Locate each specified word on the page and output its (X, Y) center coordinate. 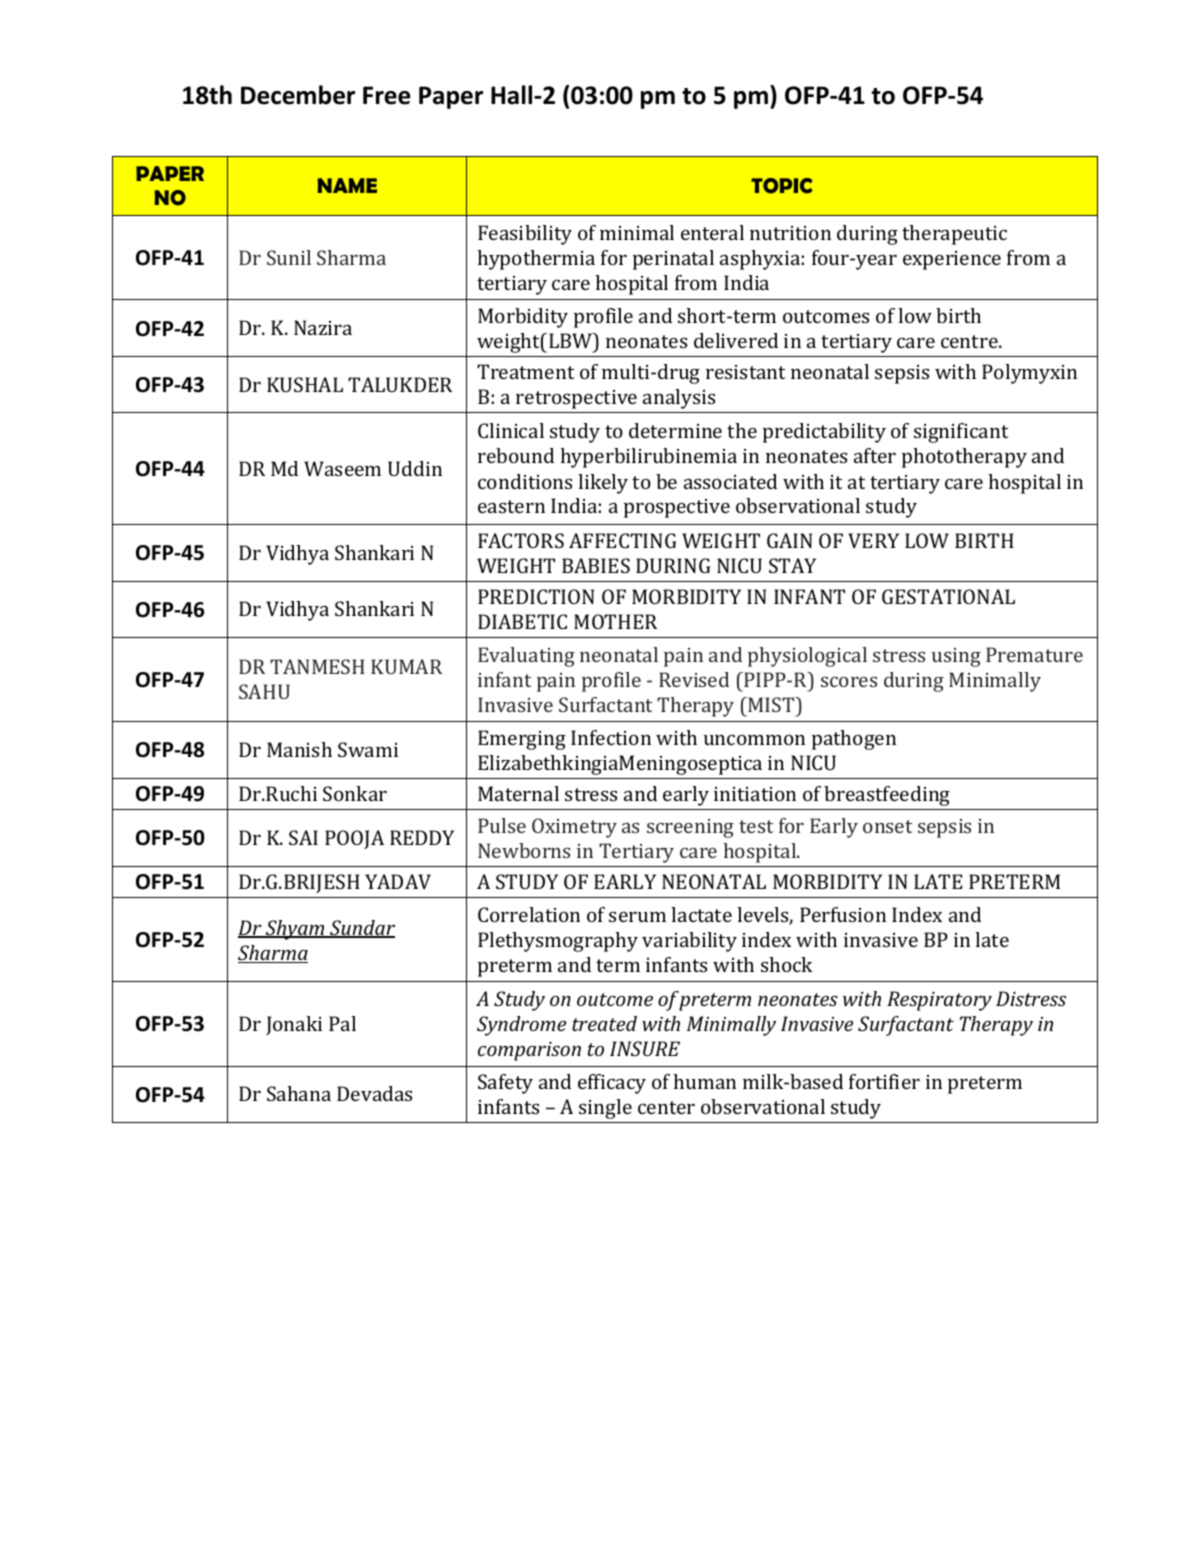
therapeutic (954, 235)
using (956, 657)
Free (386, 95)
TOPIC (782, 186)
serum (637, 916)
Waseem (342, 468)
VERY (873, 540)
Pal (342, 1023)
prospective (677, 508)
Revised (694, 679)
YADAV (398, 881)
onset (887, 826)
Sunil (289, 257)
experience (952, 260)
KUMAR (406, 666)
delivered (736, 340)
